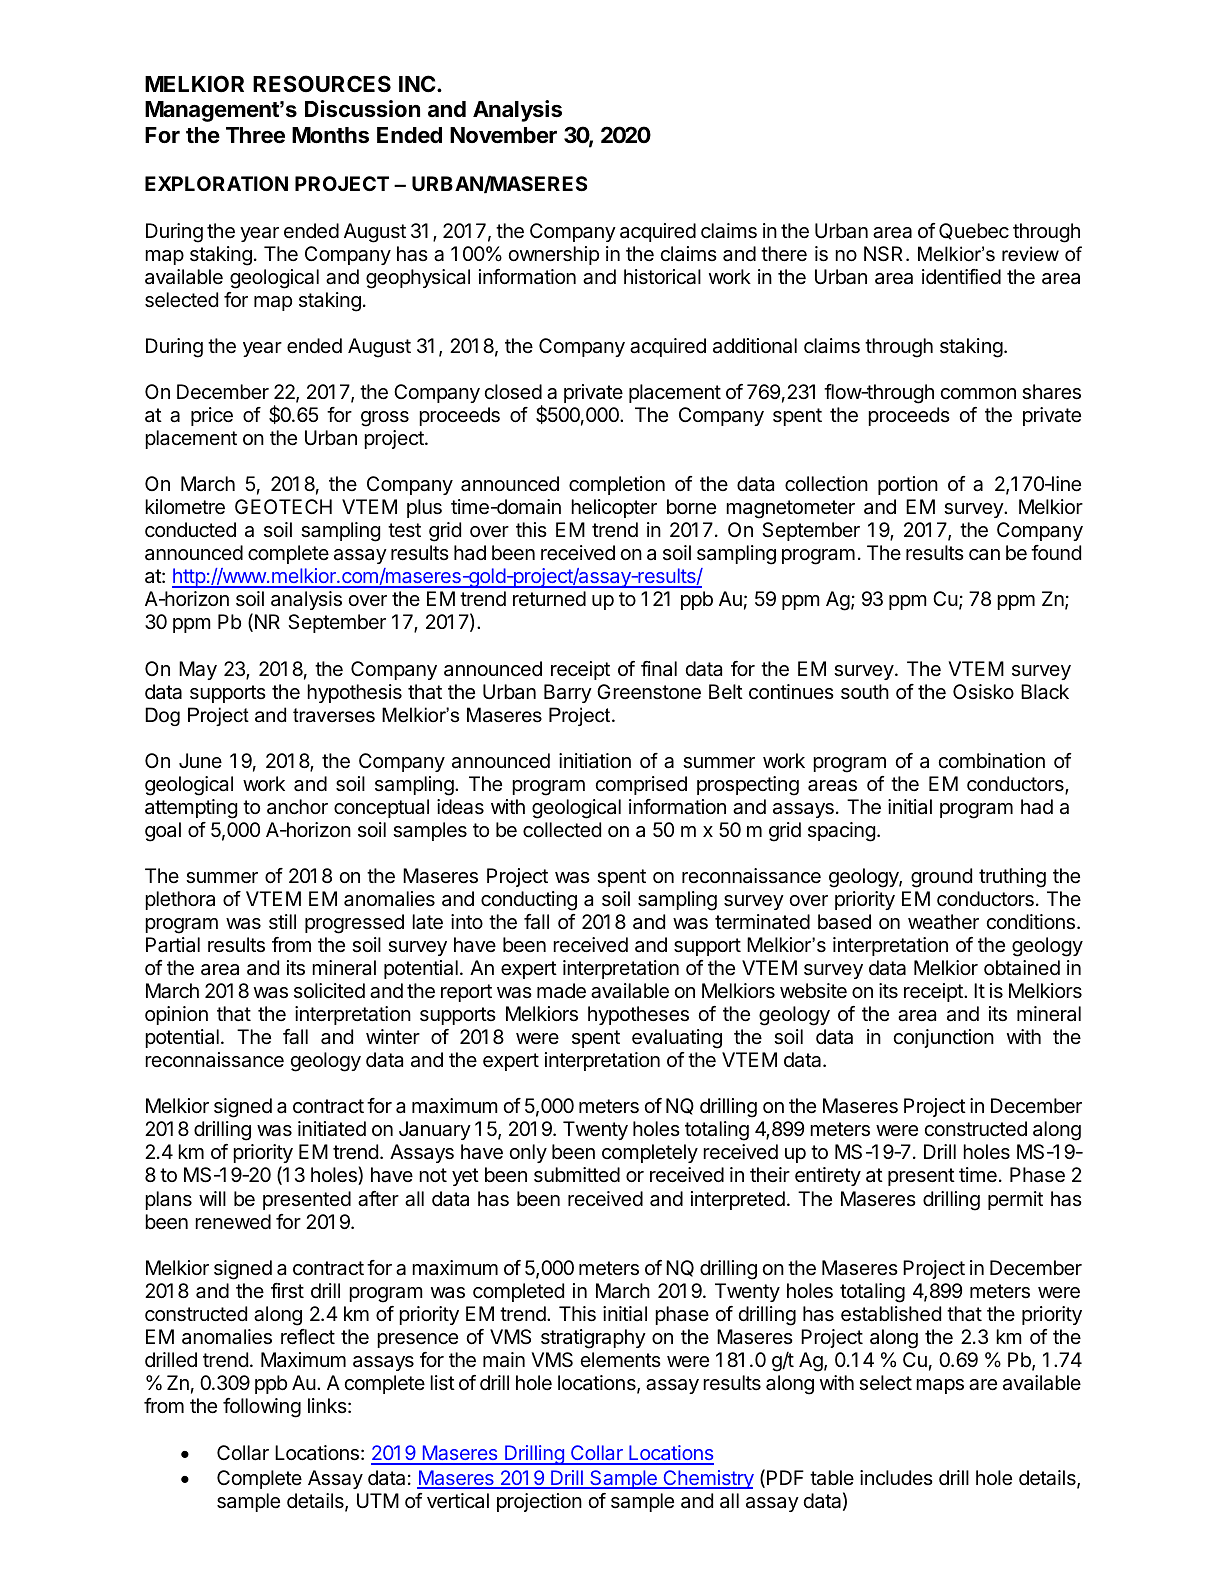 This image has height=1587, width=1226. I want to click on combination, so click(991, 761).
